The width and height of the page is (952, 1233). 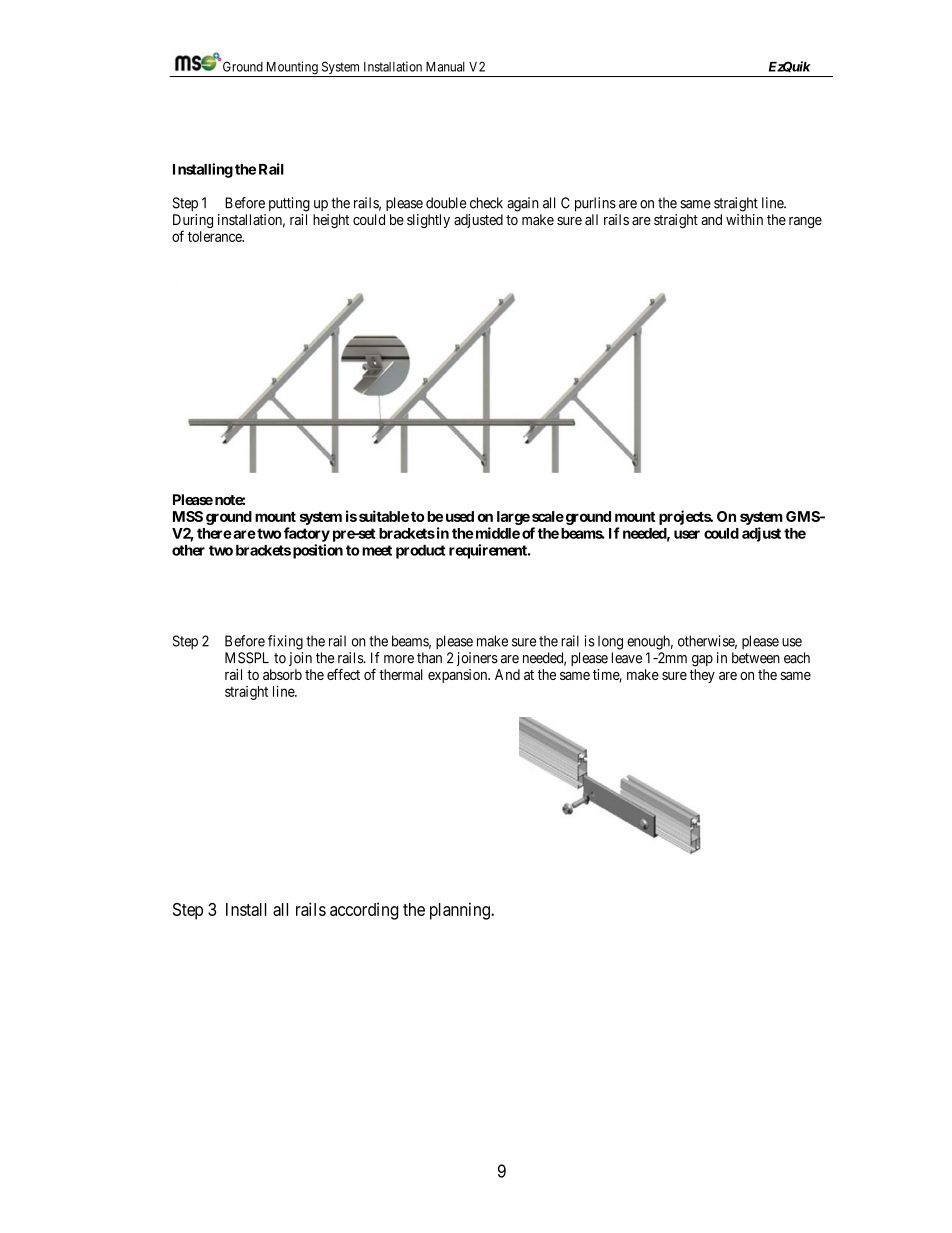 I want to click on putting, so click(x=289, y=204).
